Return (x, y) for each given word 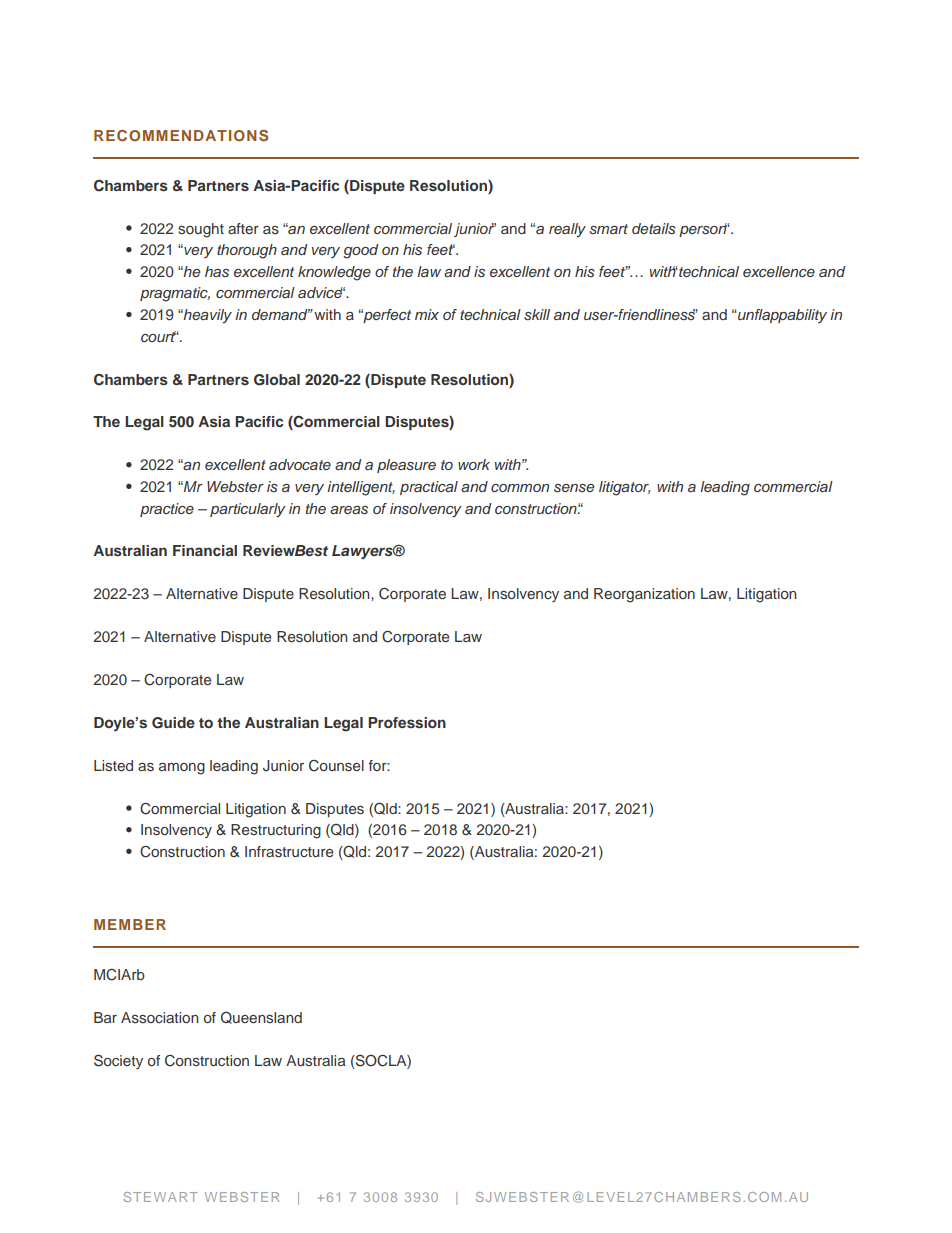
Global (277, 380)
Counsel (336, 766)
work (474, 464)
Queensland (261, 1017)
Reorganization (644, 595)
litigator (624, 488)
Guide (173, 723)
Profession (407, 722)
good (361, 251)
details (654, 229)
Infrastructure (289, 852)
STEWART (160, 1197)
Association (160, 1017)
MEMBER (130, 924)
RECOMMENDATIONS (181, 136)
